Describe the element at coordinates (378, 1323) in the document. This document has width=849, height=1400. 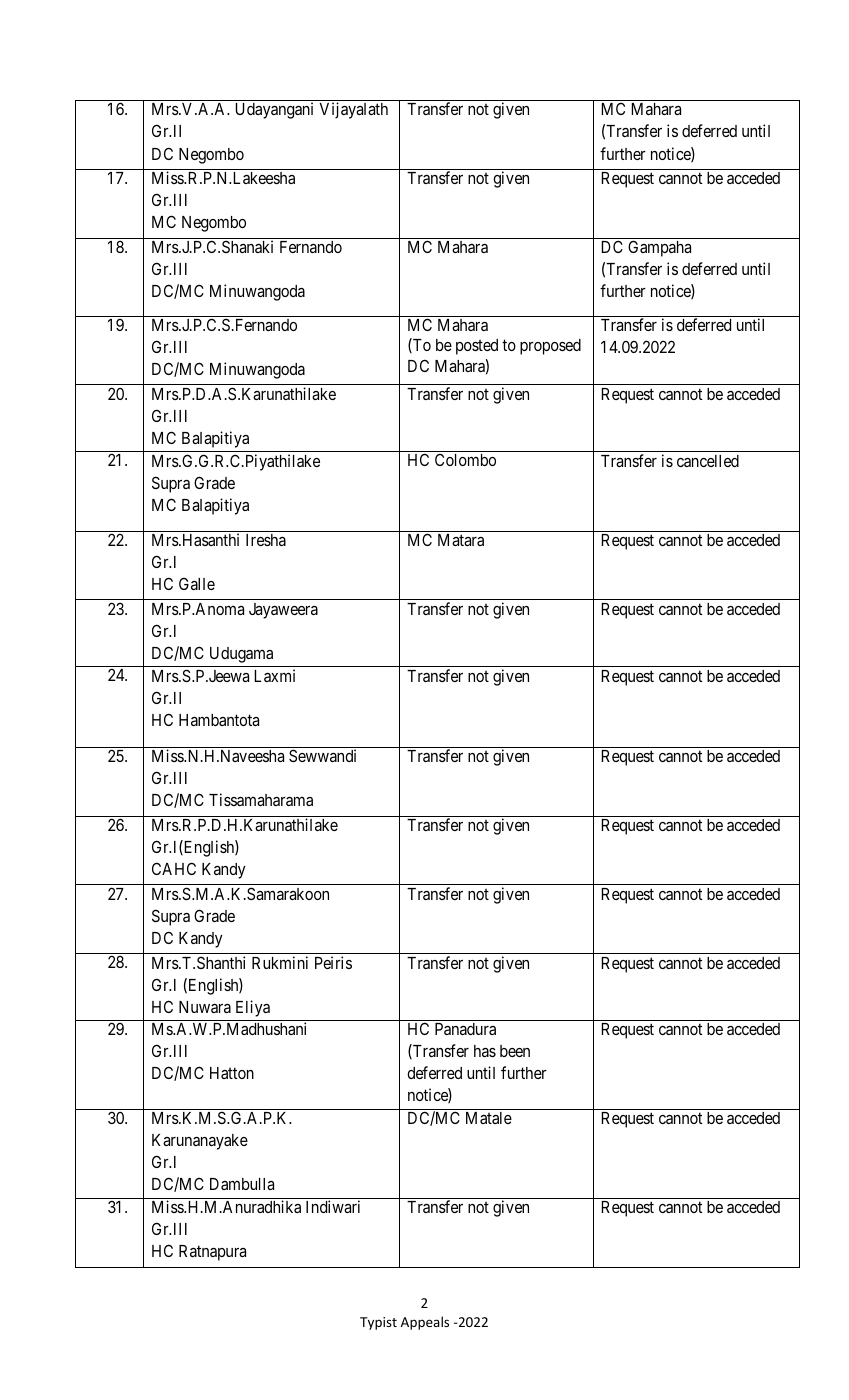
I see `Typist` at that location.
